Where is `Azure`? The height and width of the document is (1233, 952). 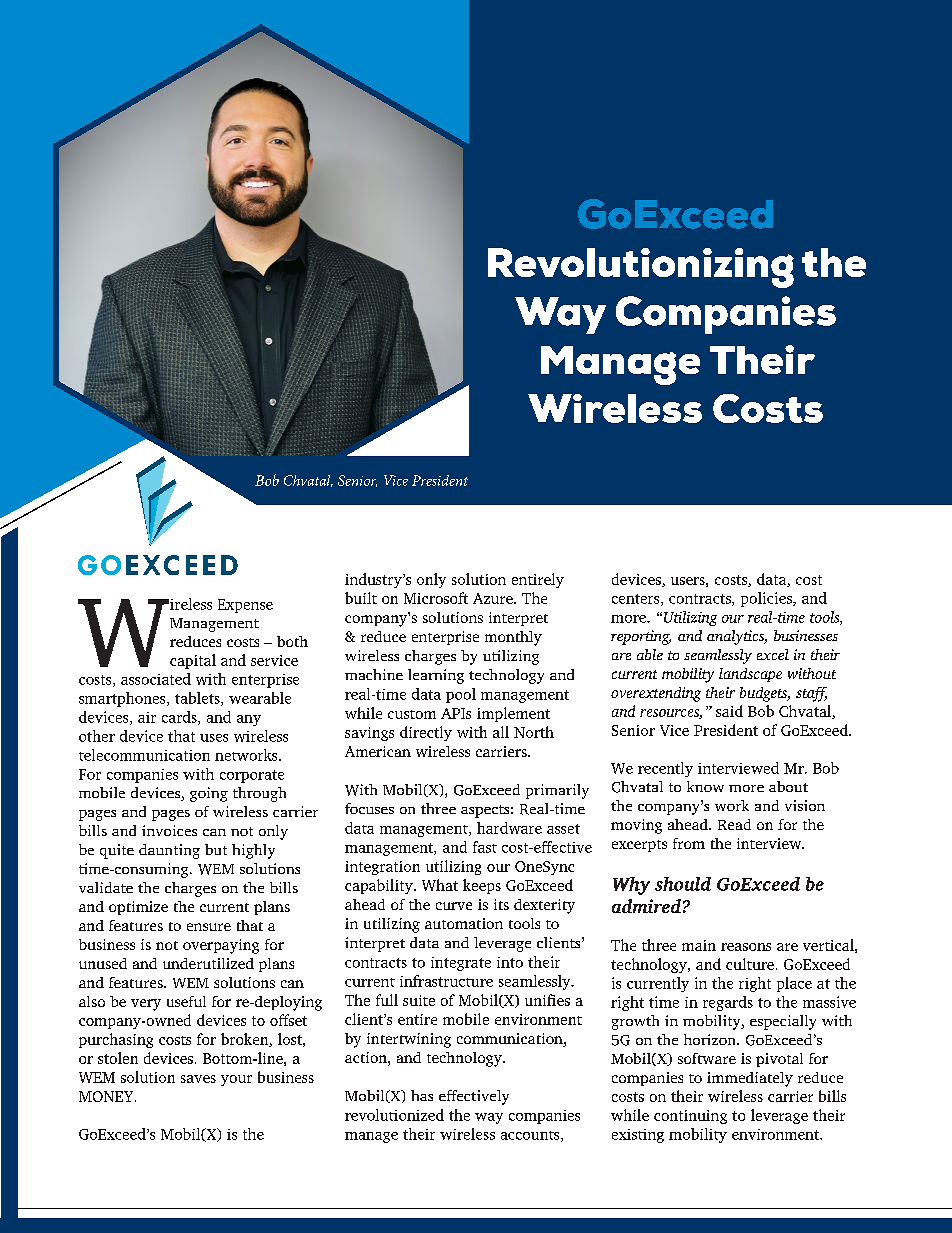 Azure is located at coordinates (494, 598).
